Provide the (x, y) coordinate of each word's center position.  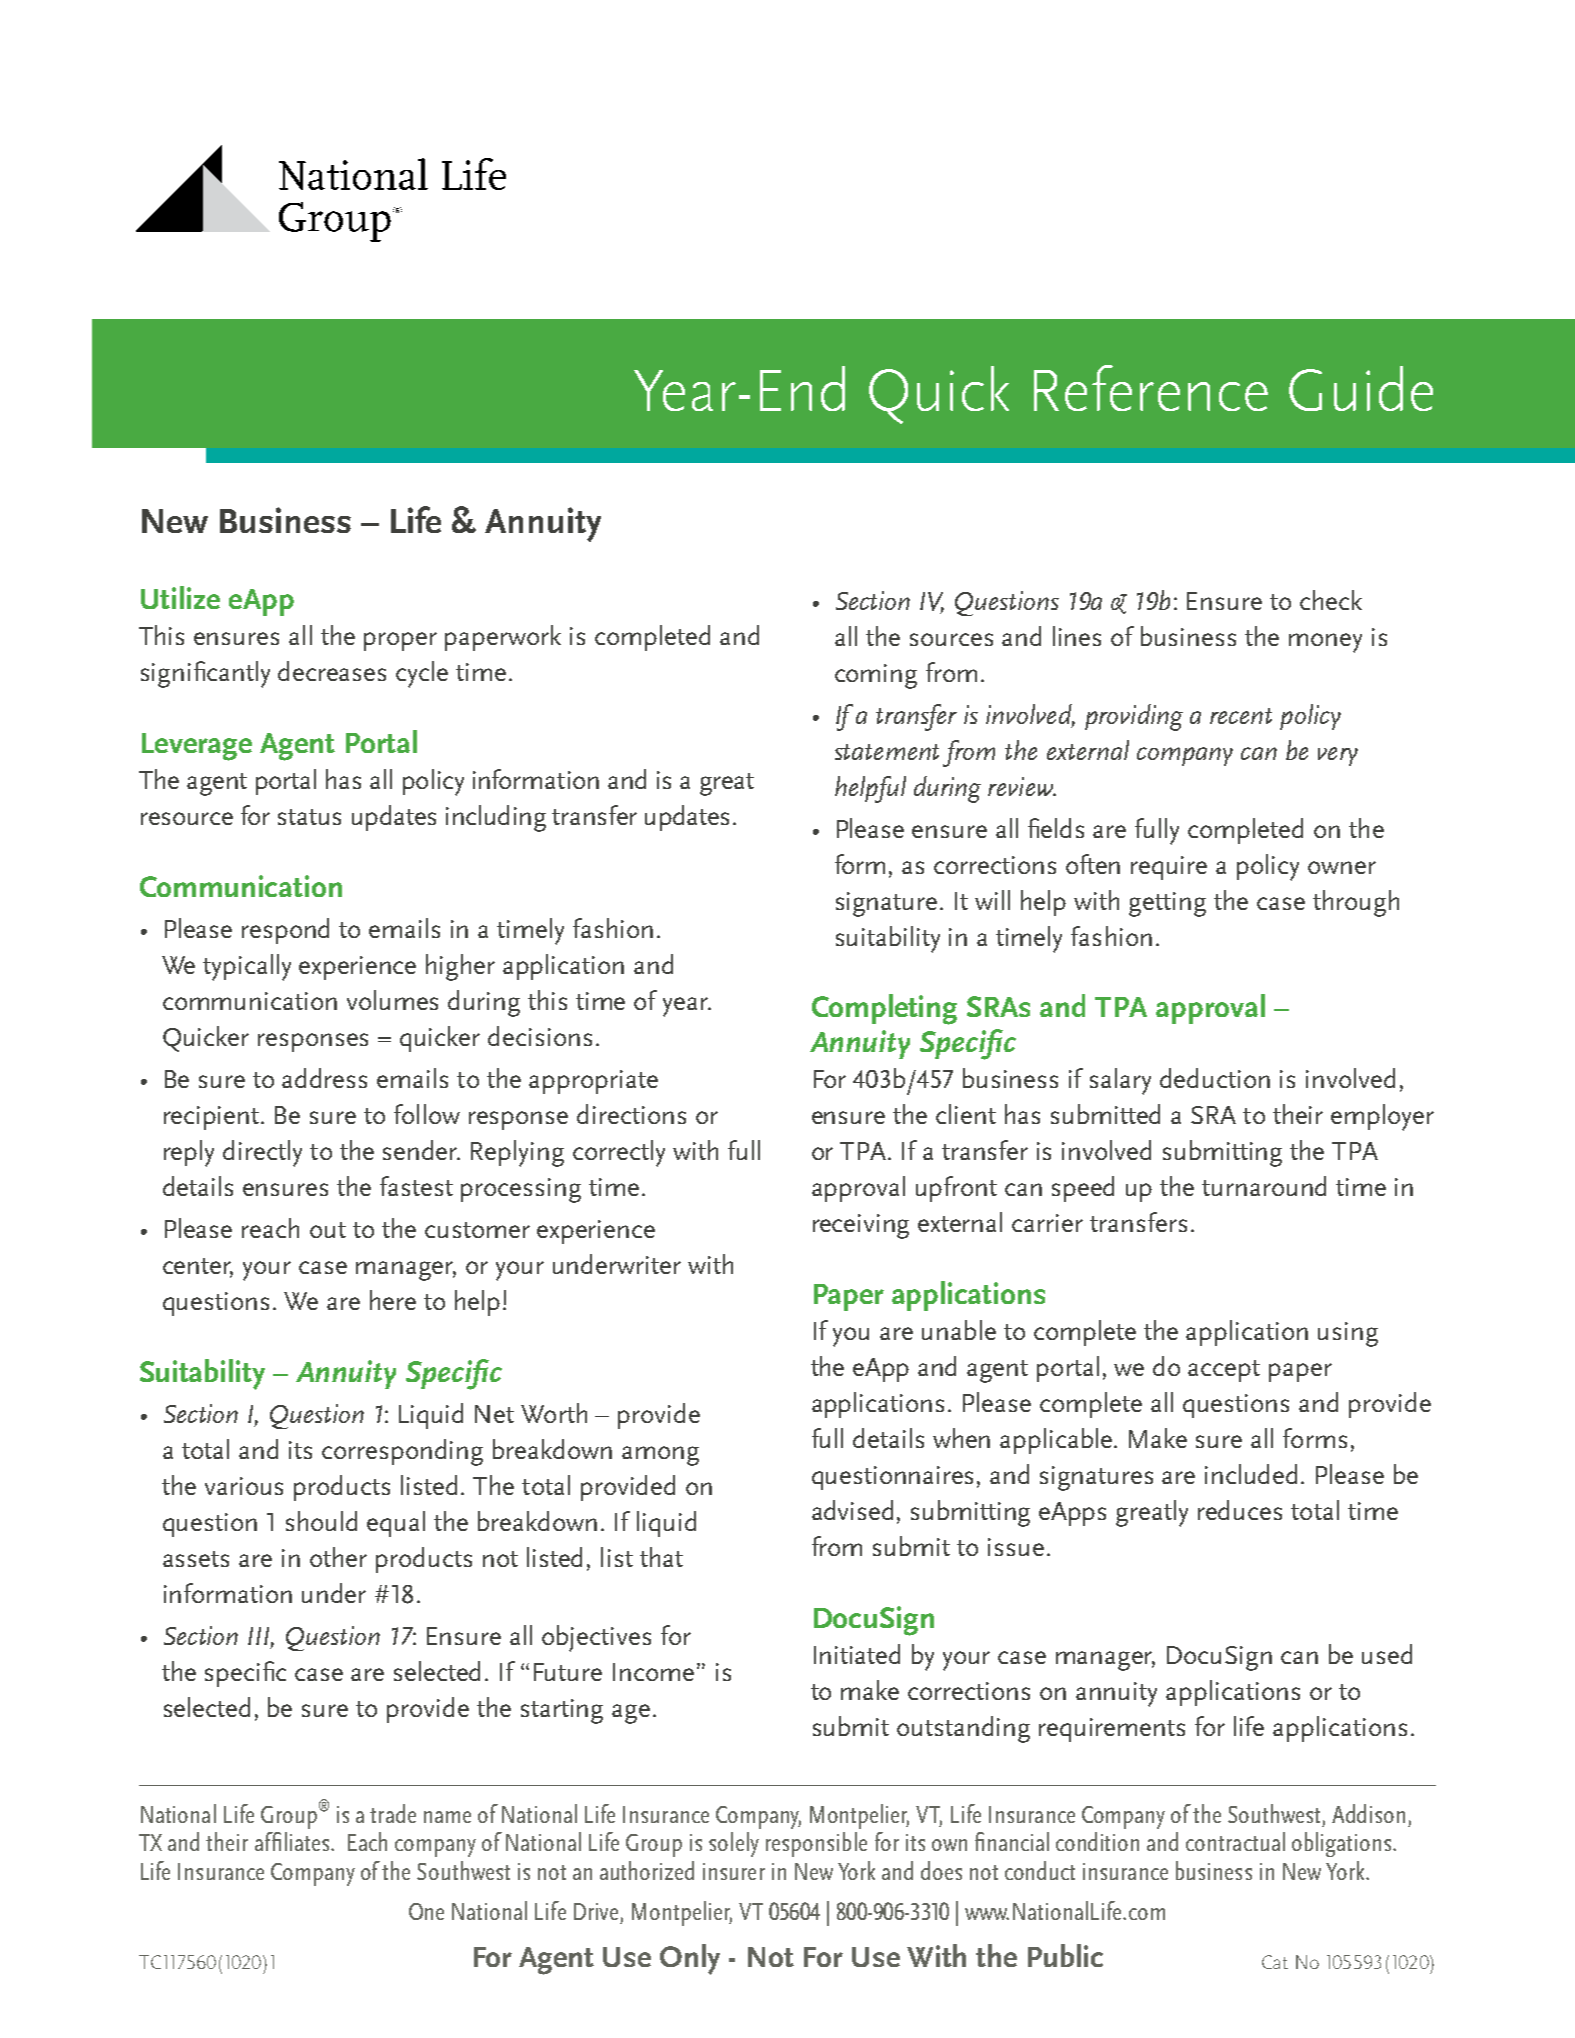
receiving (861, 1226)
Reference (1151, 388)
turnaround (1264, 1186)
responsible (816, 1844)
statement (887, 752)
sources (951, 639)
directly (262, 1153)
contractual (1235, 1841)
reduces (1240, 1510)
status (309, 817)
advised (852, 1510)
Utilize (180, 597)
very (1338, 756)
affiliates (293, 1841)
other (338, 1557)
